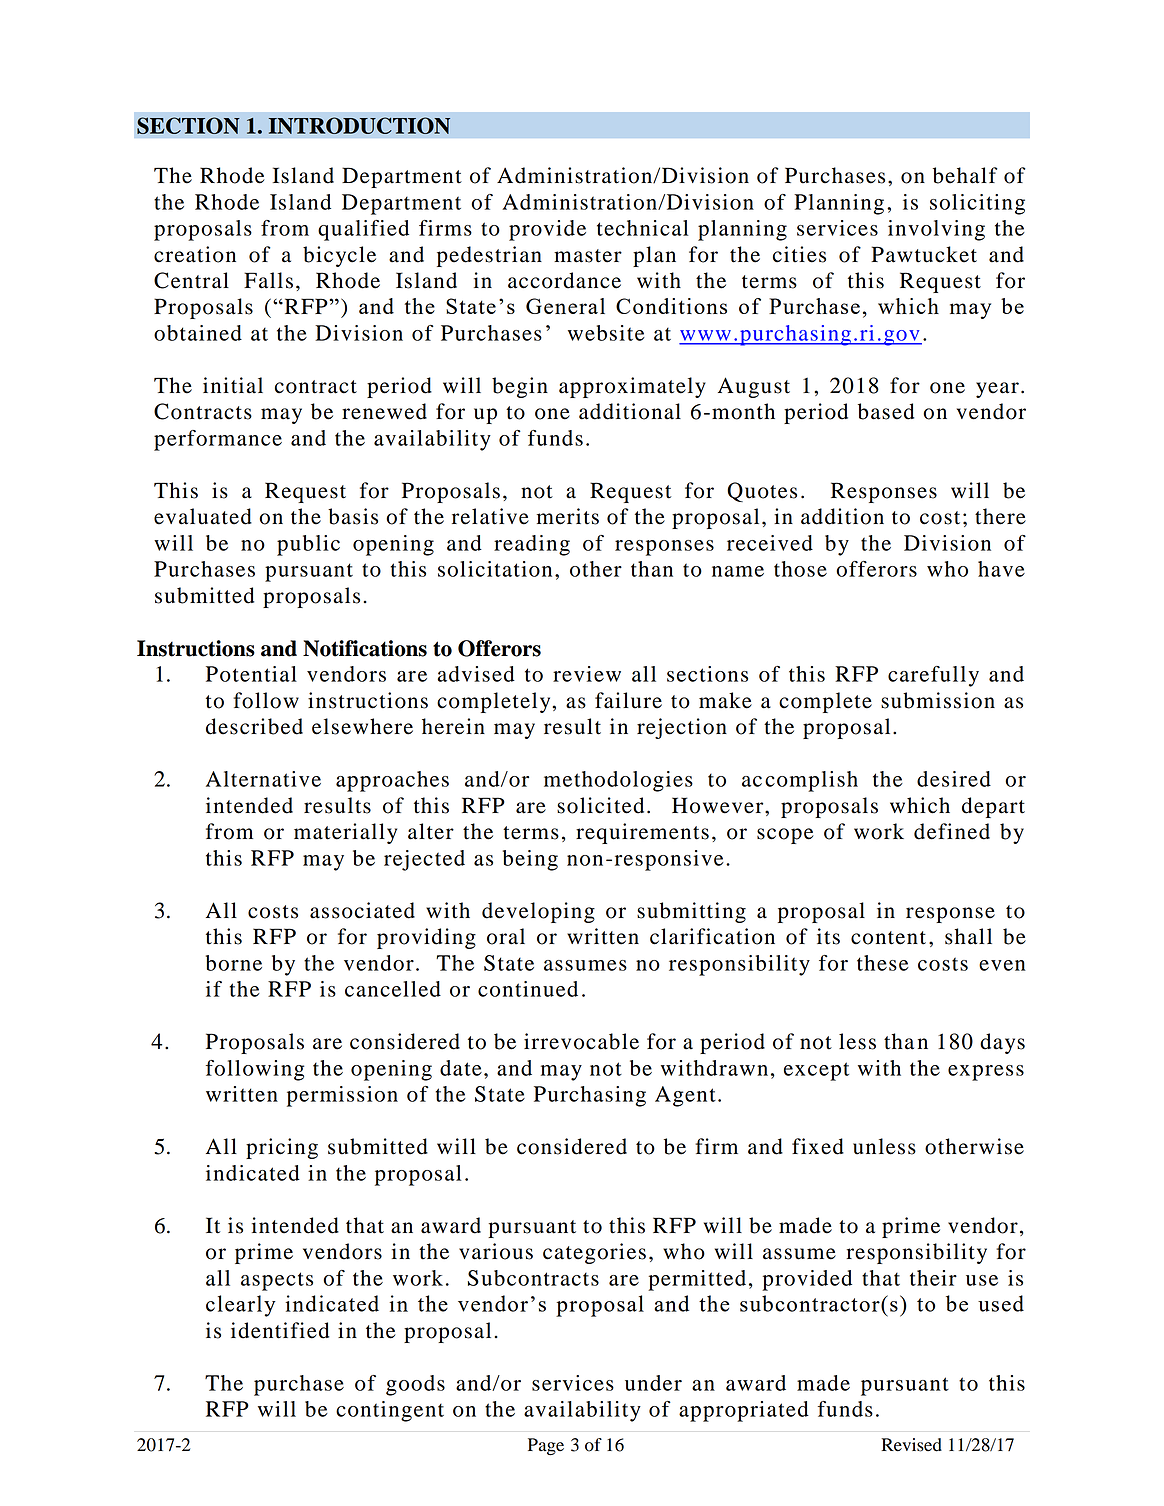  What do you see at coordinates (653, 1383) in the screenshot?
I see `under` at bounding box center [653, 1383].
